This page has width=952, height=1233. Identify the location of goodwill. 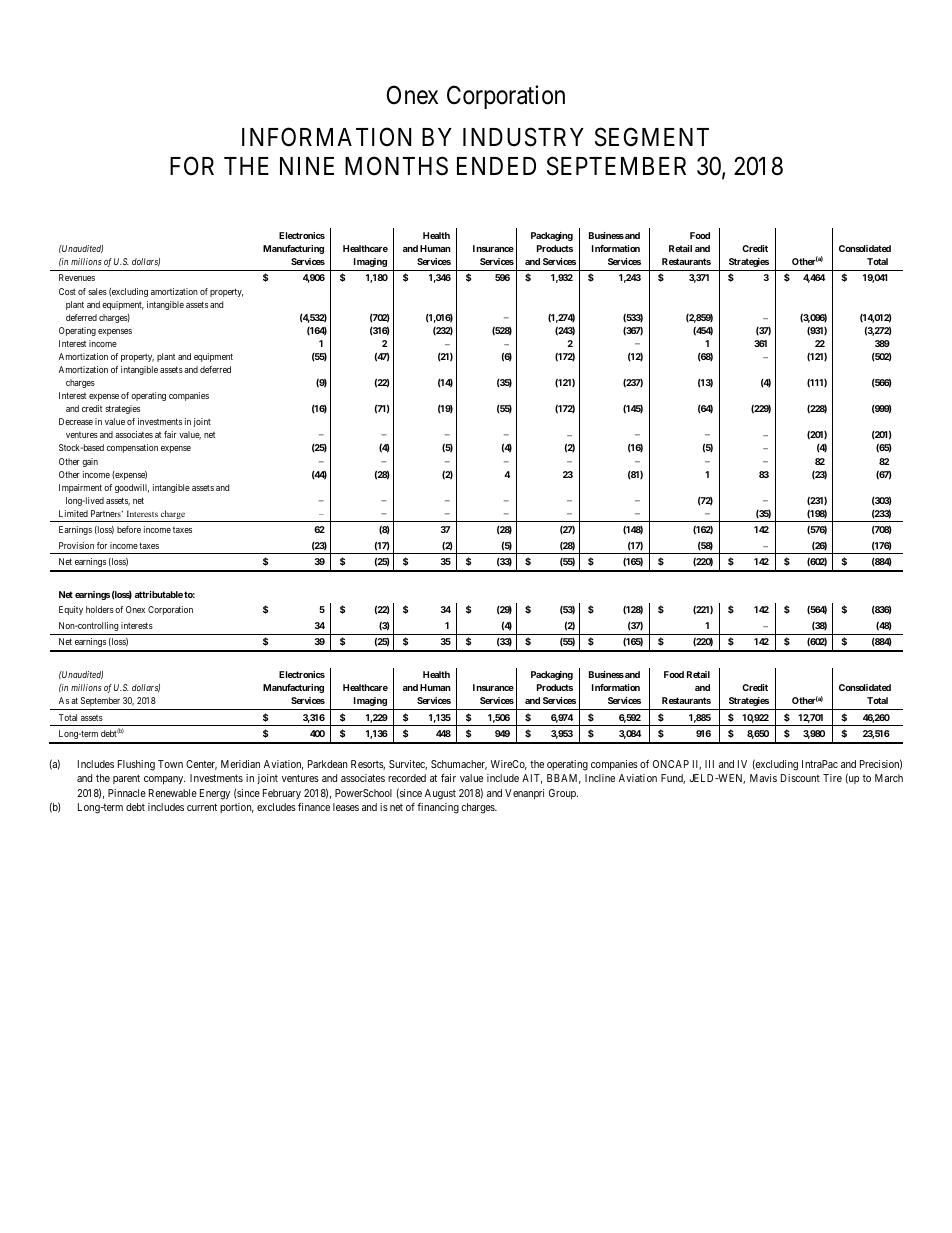
(132, 488).
